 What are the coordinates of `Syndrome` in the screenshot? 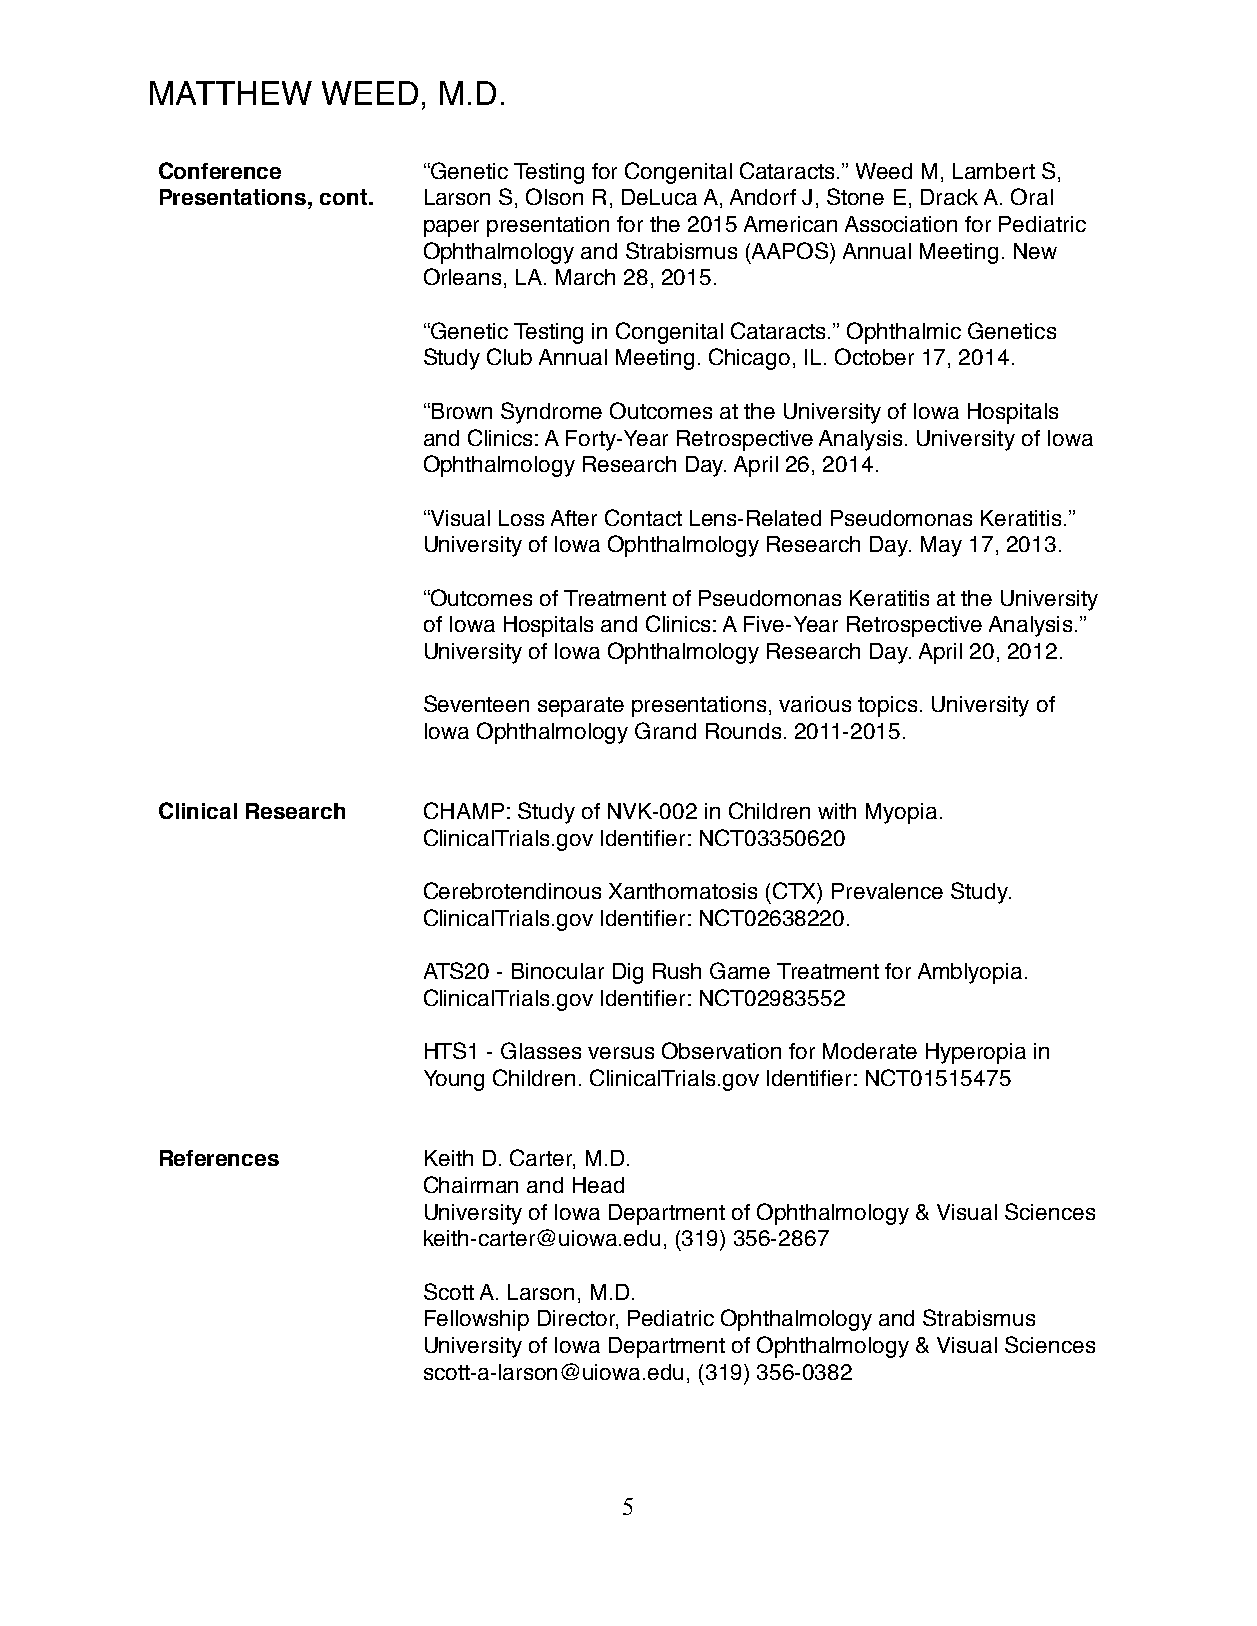 It's located at (551, 413).
